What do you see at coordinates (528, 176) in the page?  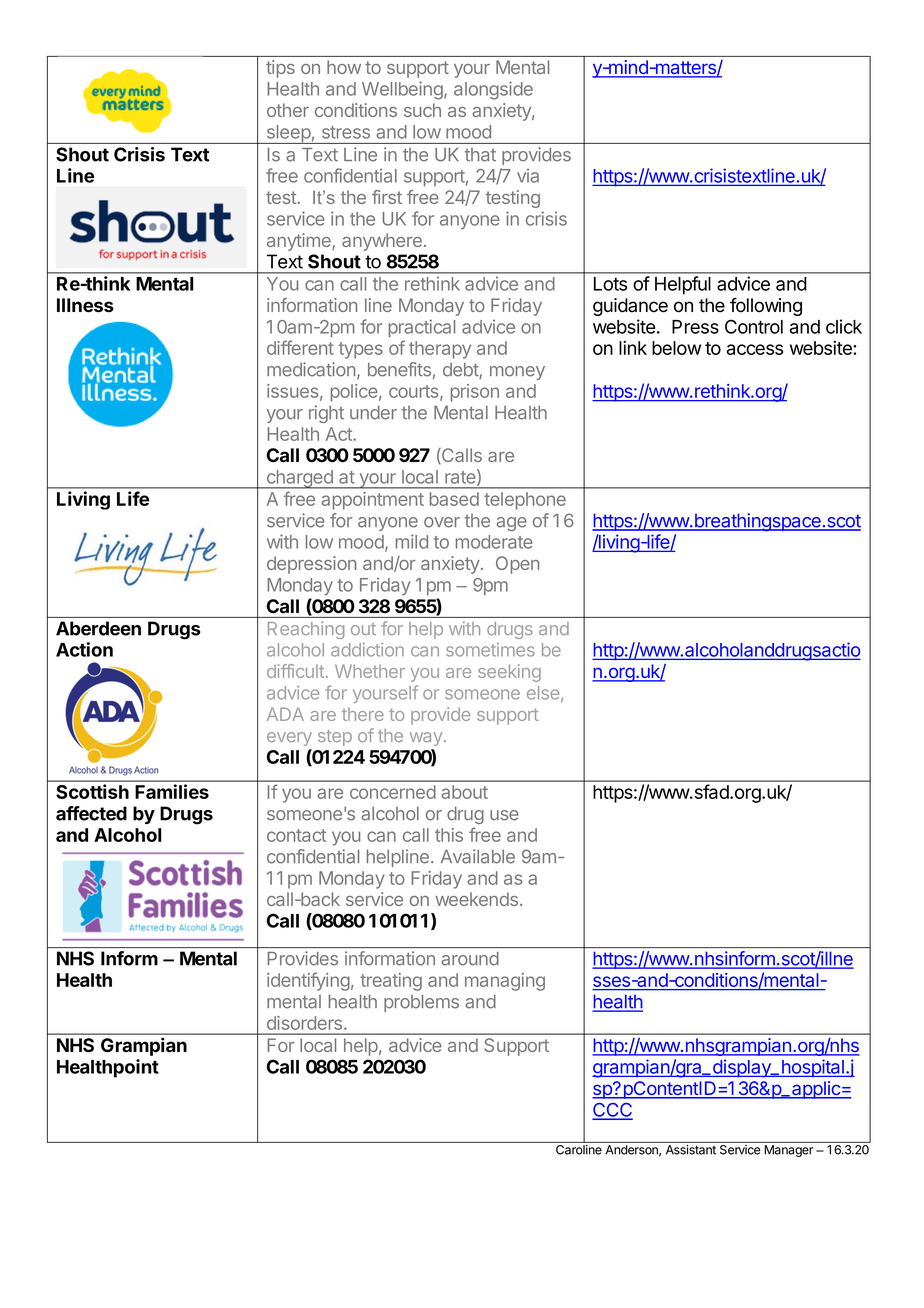 I see `via` at bounding box center [528, 176].
